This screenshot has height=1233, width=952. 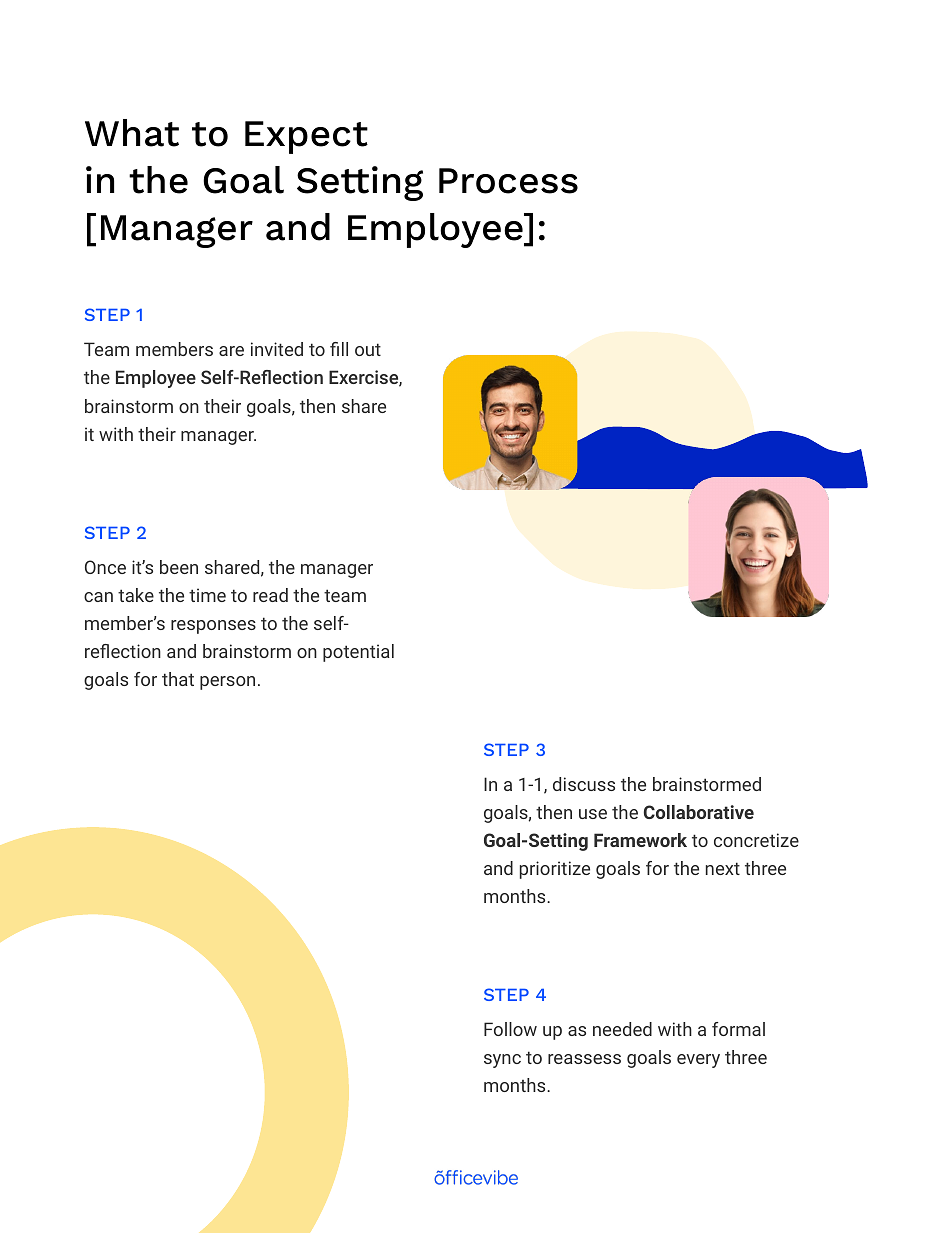 What do you see at coordinates (132, 133) in the screenshot?
I see `What` at bounding box center [132, 133].
